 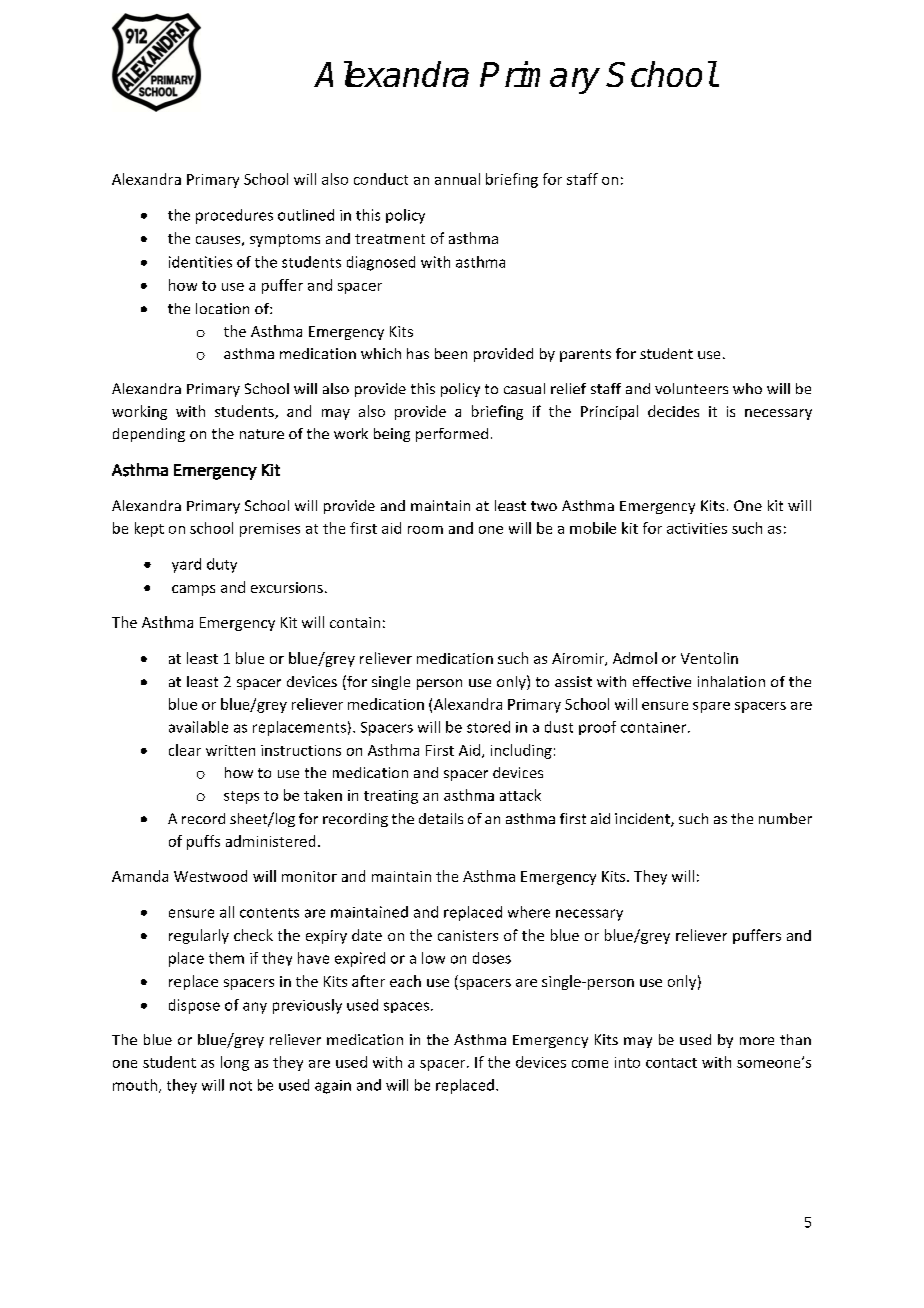 What do you see at coordinates (697, 528) in the page?
I see `activities` at bounding box center [697, 528].
